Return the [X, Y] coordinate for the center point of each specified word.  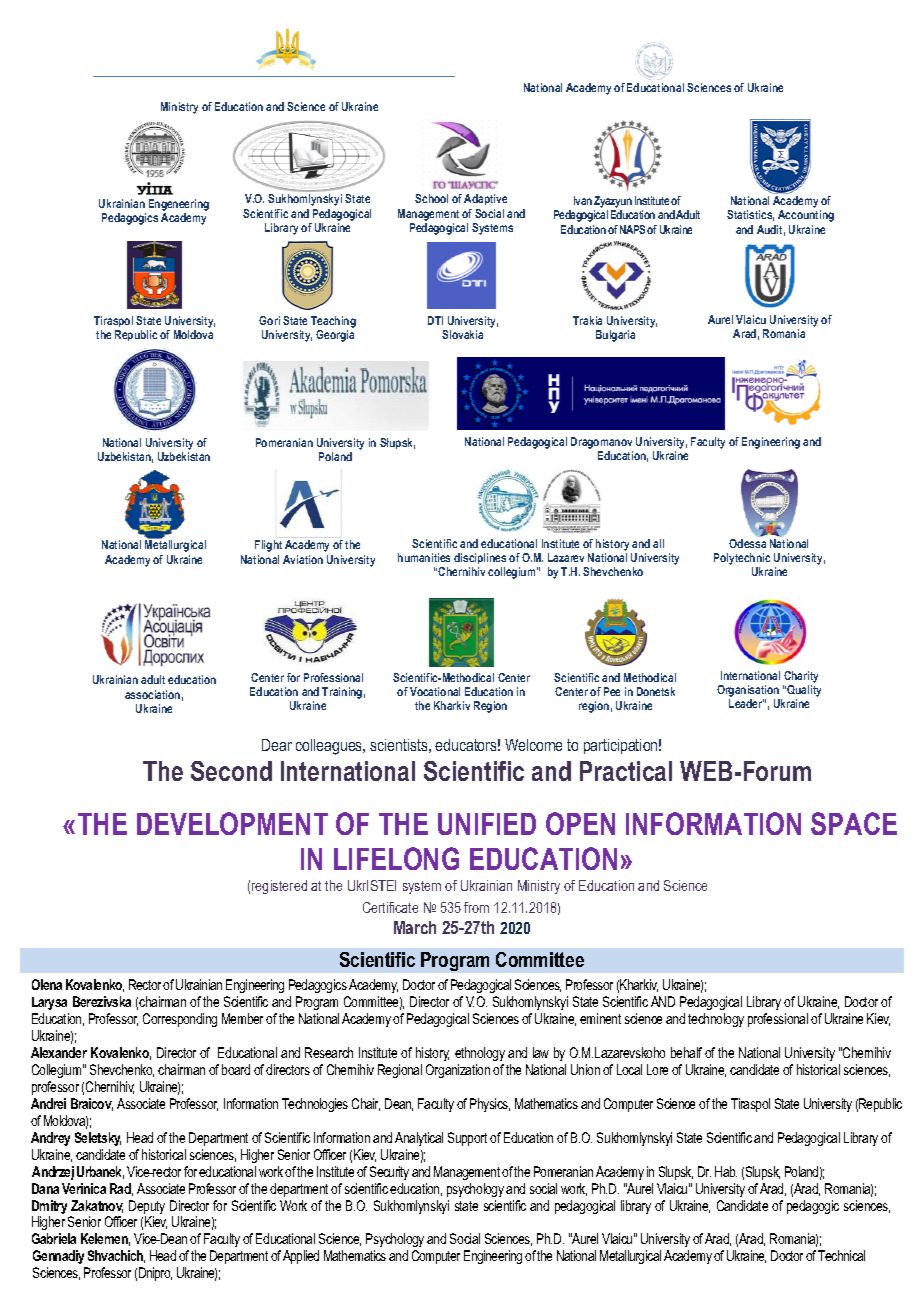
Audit [771, 230]
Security [389, 1173]
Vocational [435, 691]
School [431, 198]
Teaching [333, 322]
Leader [746, 703]
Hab [726, 1171]
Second [231, 771]
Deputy [147, 1208]
